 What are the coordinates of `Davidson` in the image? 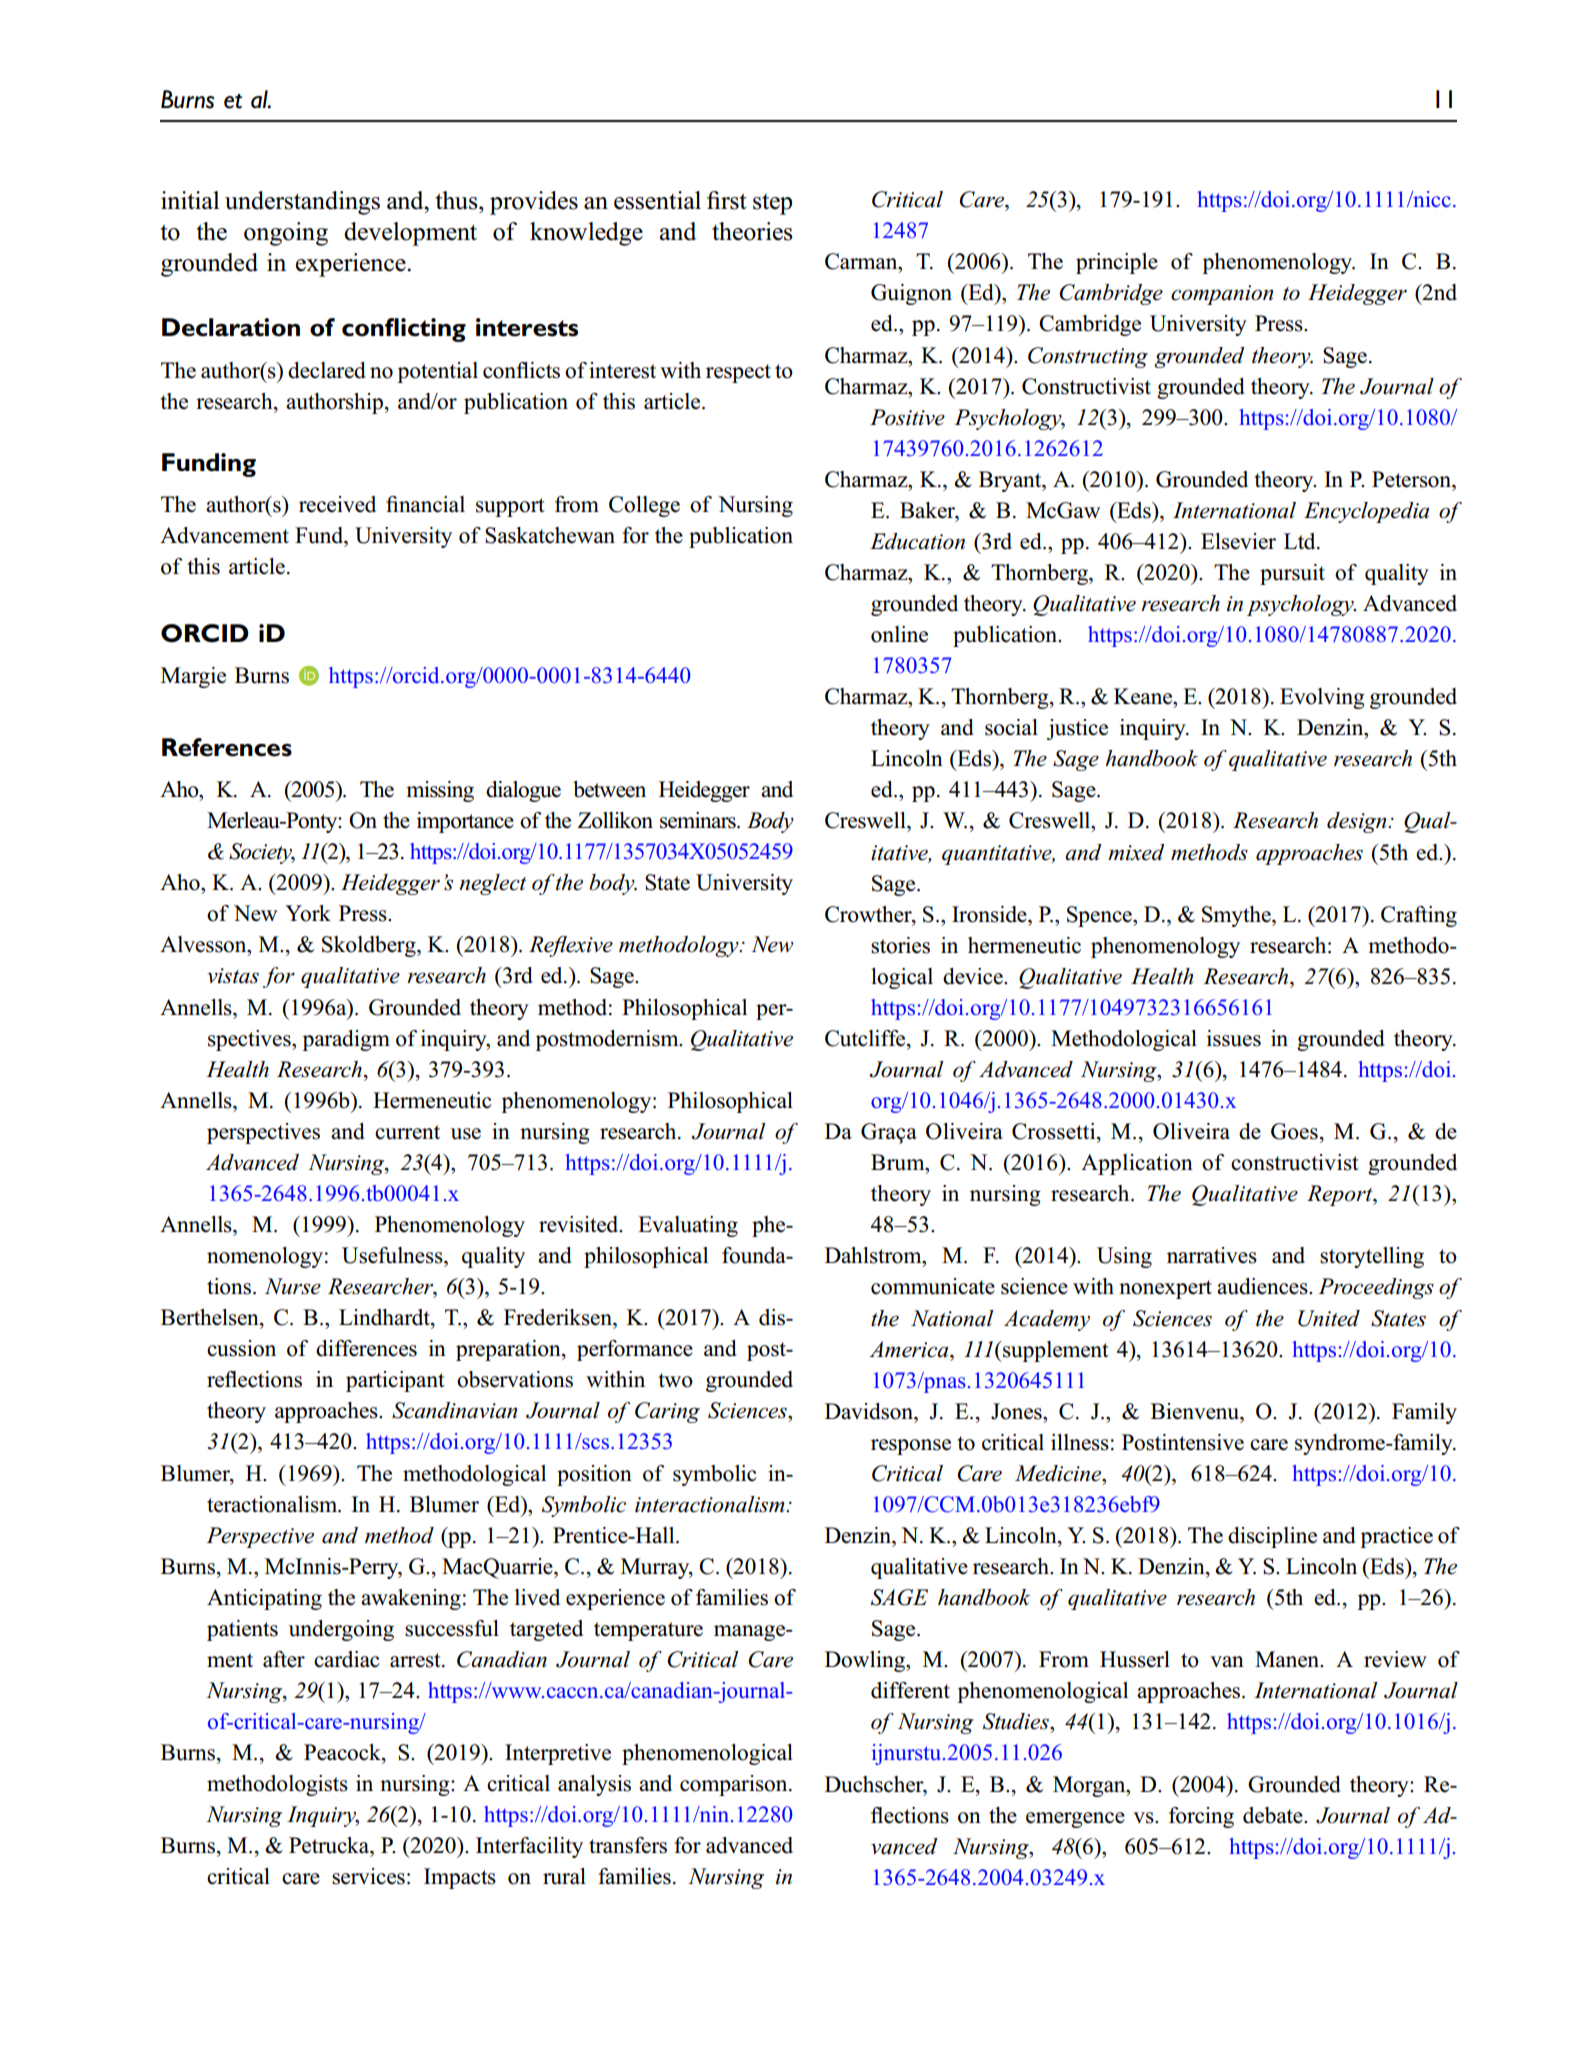 It's located at (870, 1411).
